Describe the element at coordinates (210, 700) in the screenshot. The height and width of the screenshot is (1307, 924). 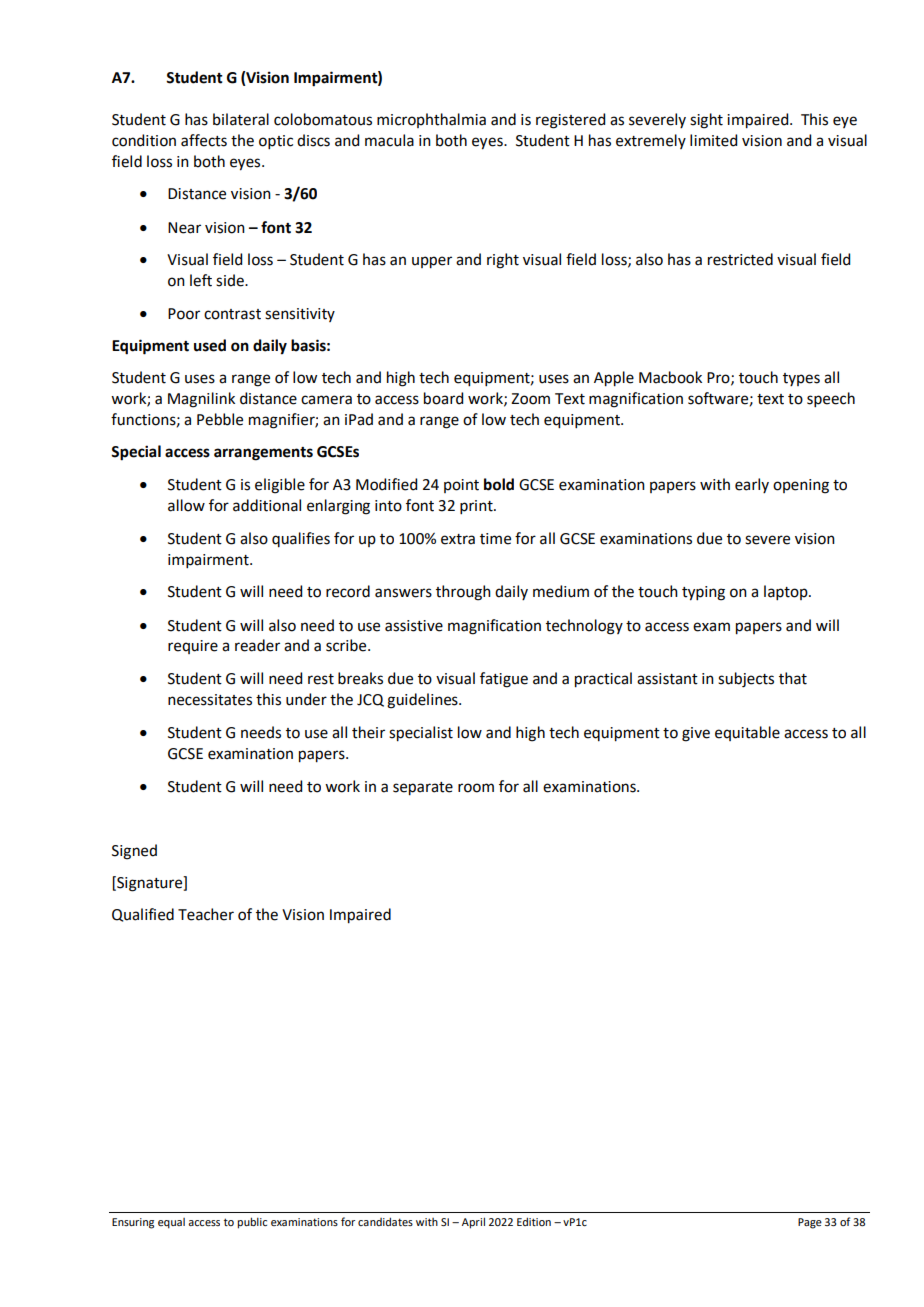
I see `necessitates` at that location.
